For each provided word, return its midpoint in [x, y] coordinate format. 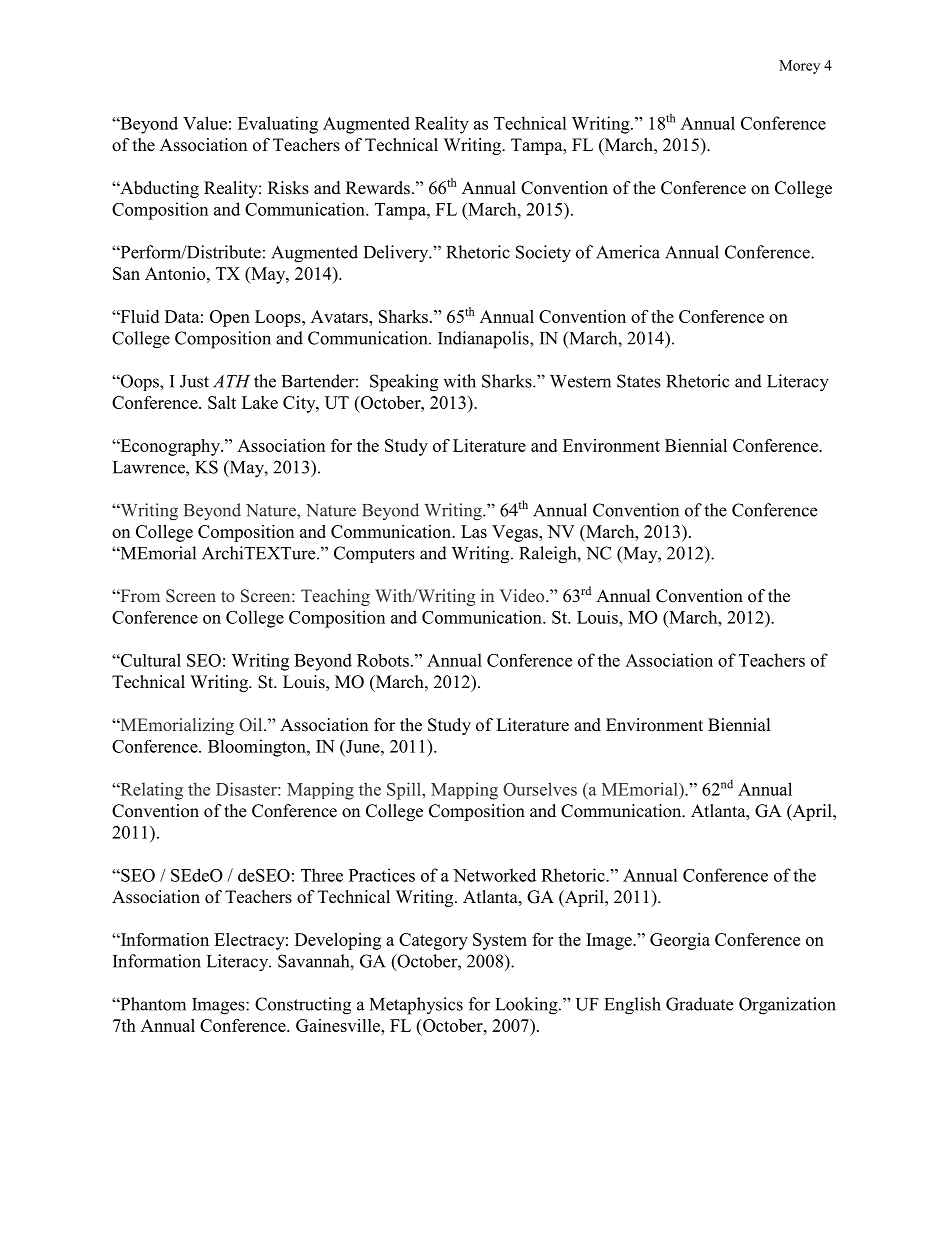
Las [474, 531]
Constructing [303, 1006]
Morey [799, 67]
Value [205, 123]
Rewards [378, 188]
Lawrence [150, 467]
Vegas [516, 533]
